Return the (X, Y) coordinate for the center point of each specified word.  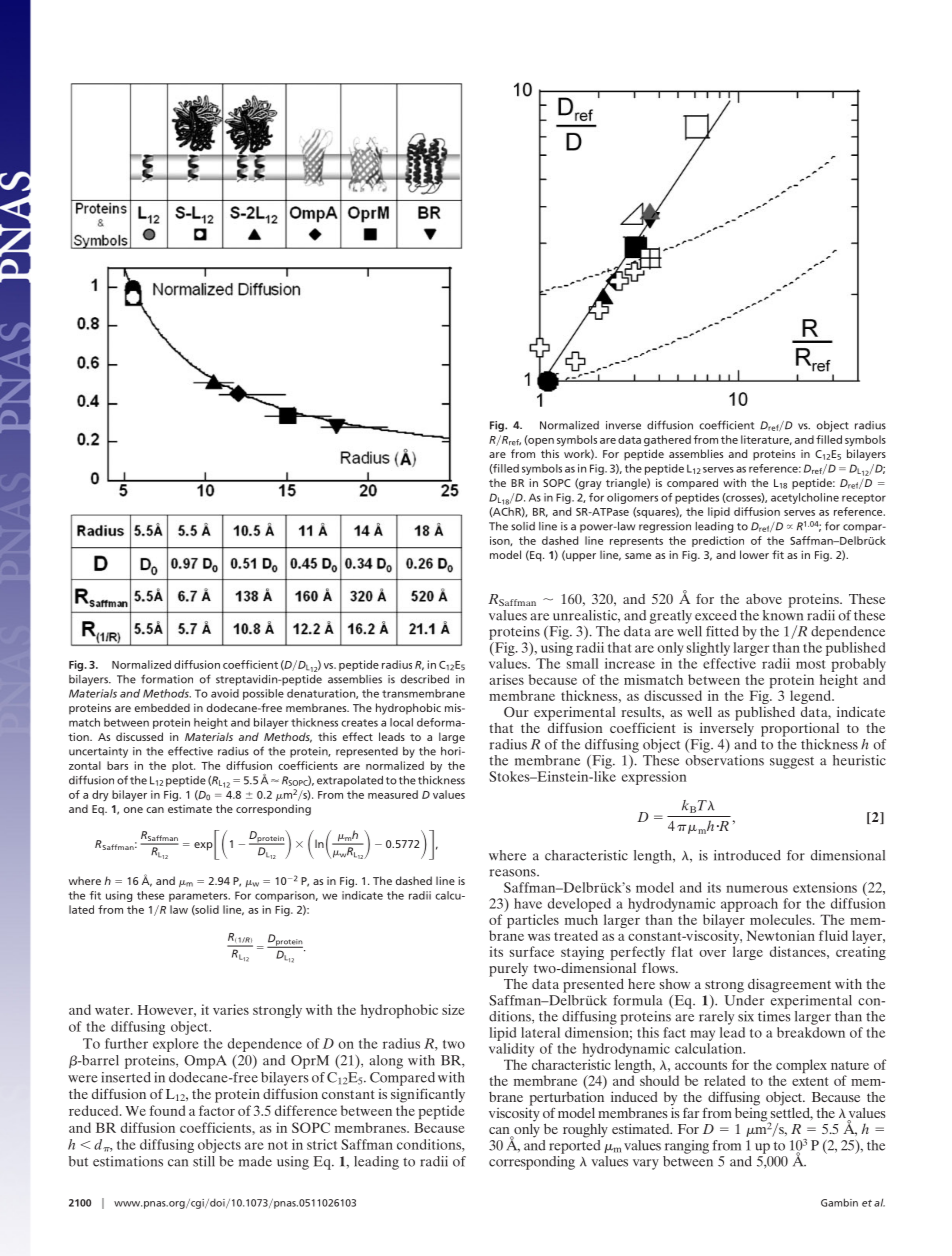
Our (516, 712)
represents (636, 542)
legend (811, 698)
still (204, 1161)
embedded (162, 707)
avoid (225, 693)
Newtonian (781, 935)
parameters (199, 897)
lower (754, 554)
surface (532, 951)
